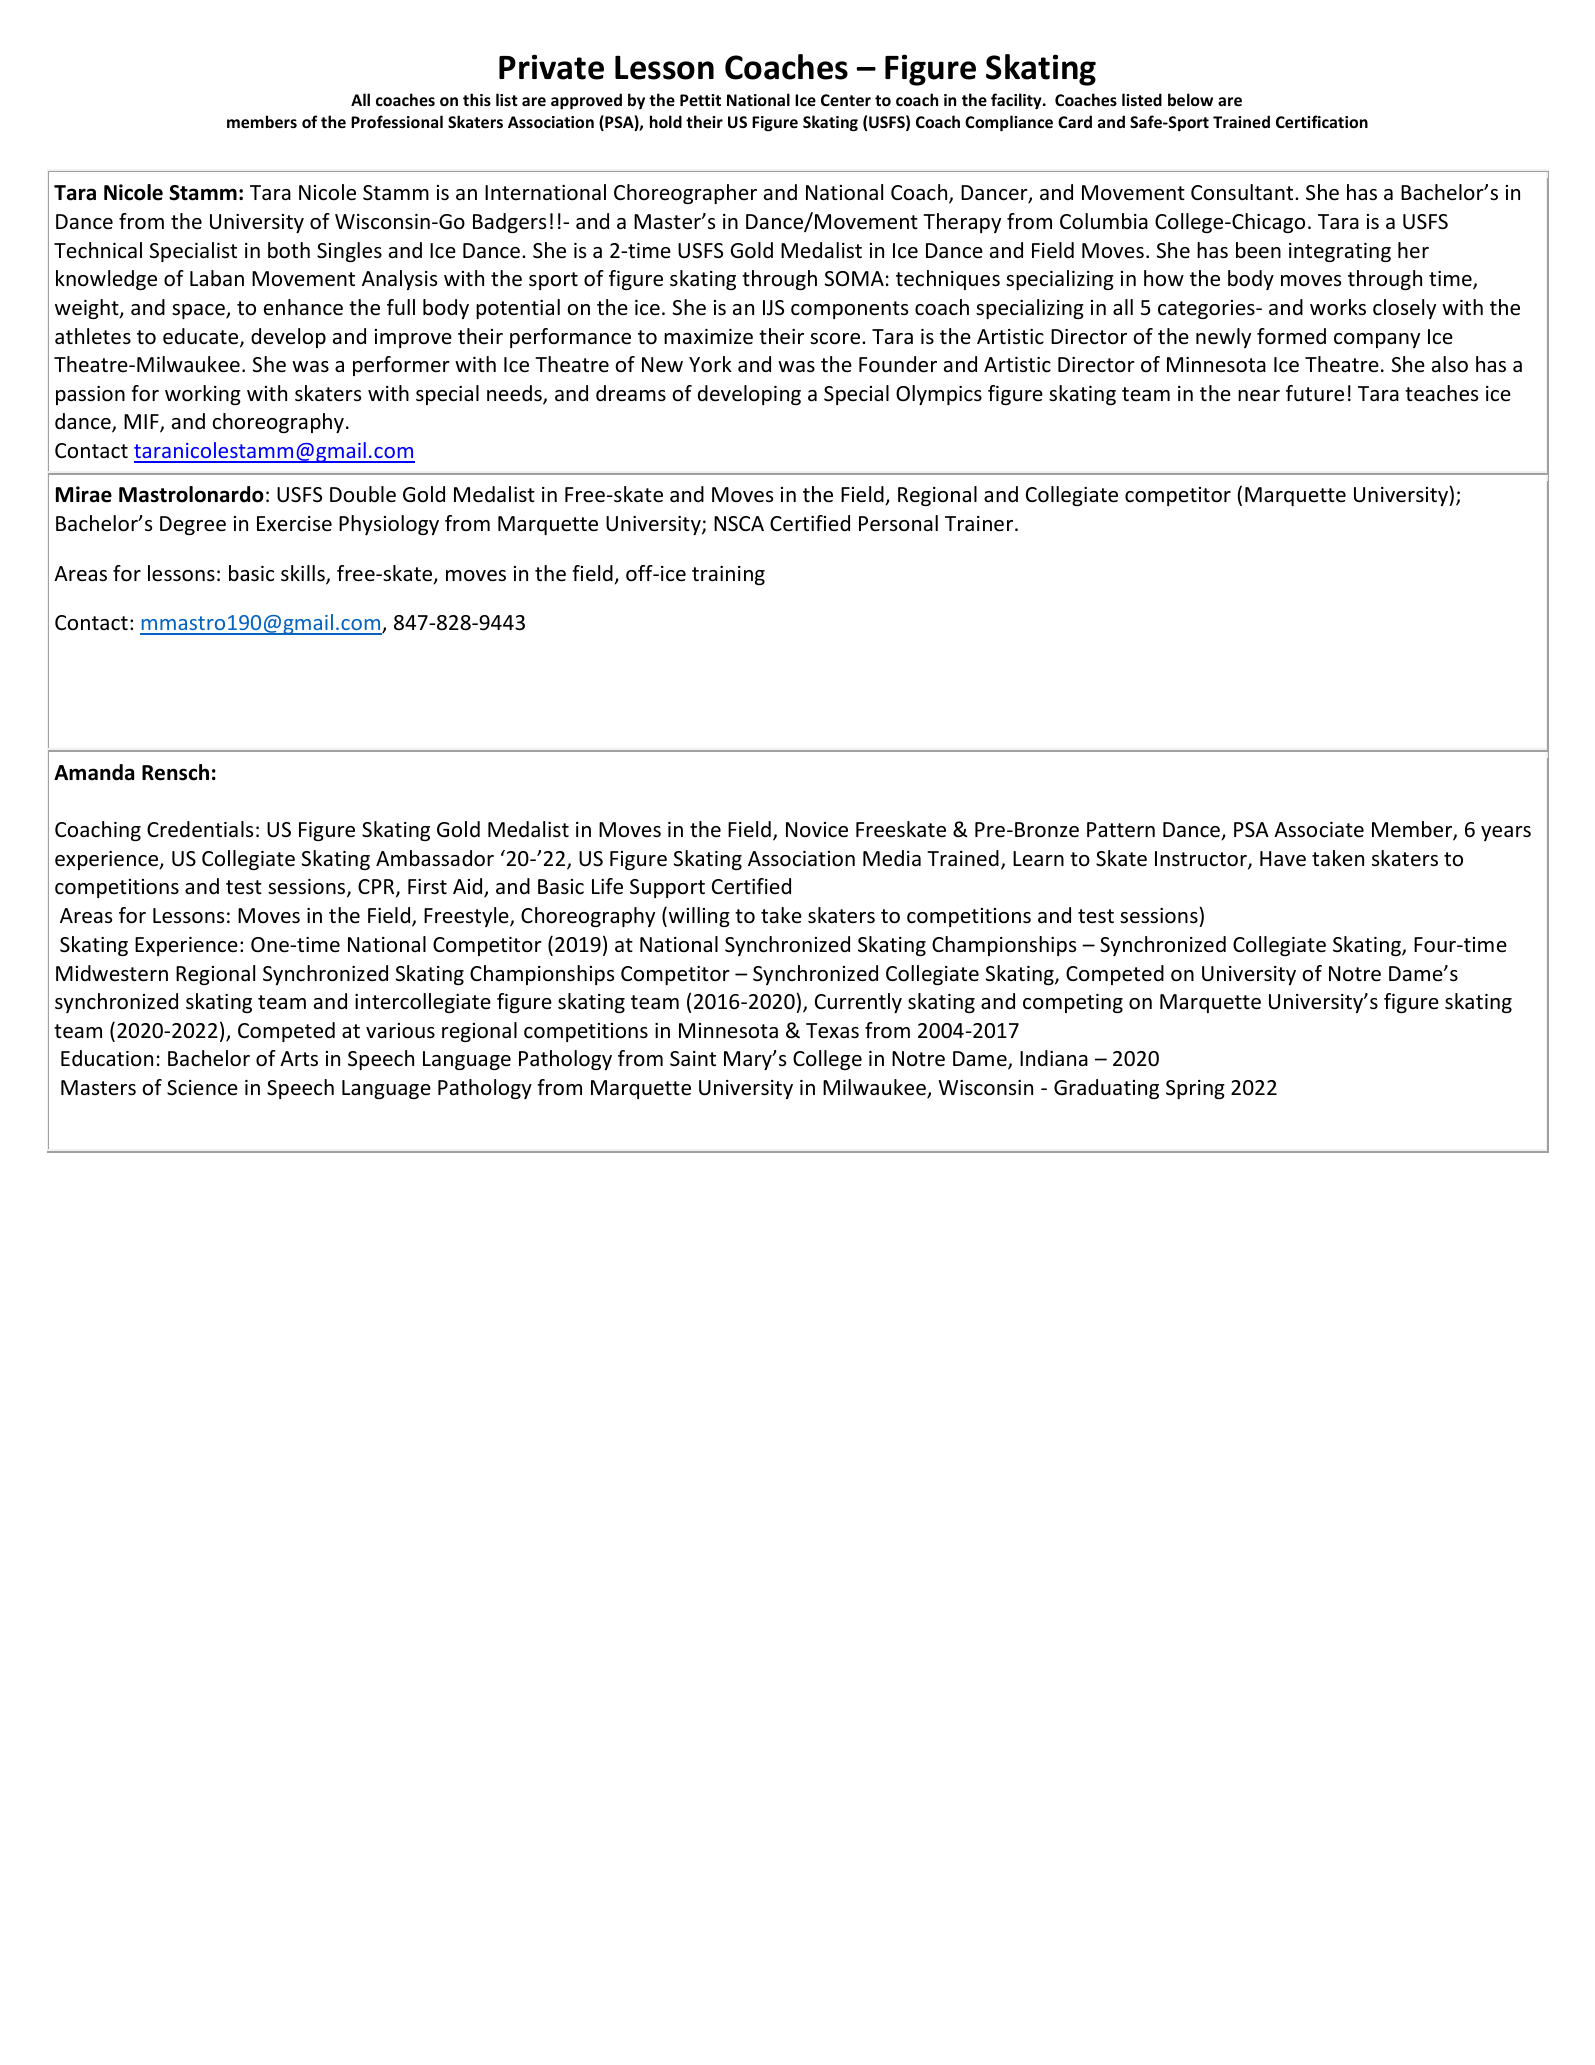 The width and height of the document is (1595, 2065). Describe the element at coordinates (817, 830) in the document. I see `Novice` at that location.
